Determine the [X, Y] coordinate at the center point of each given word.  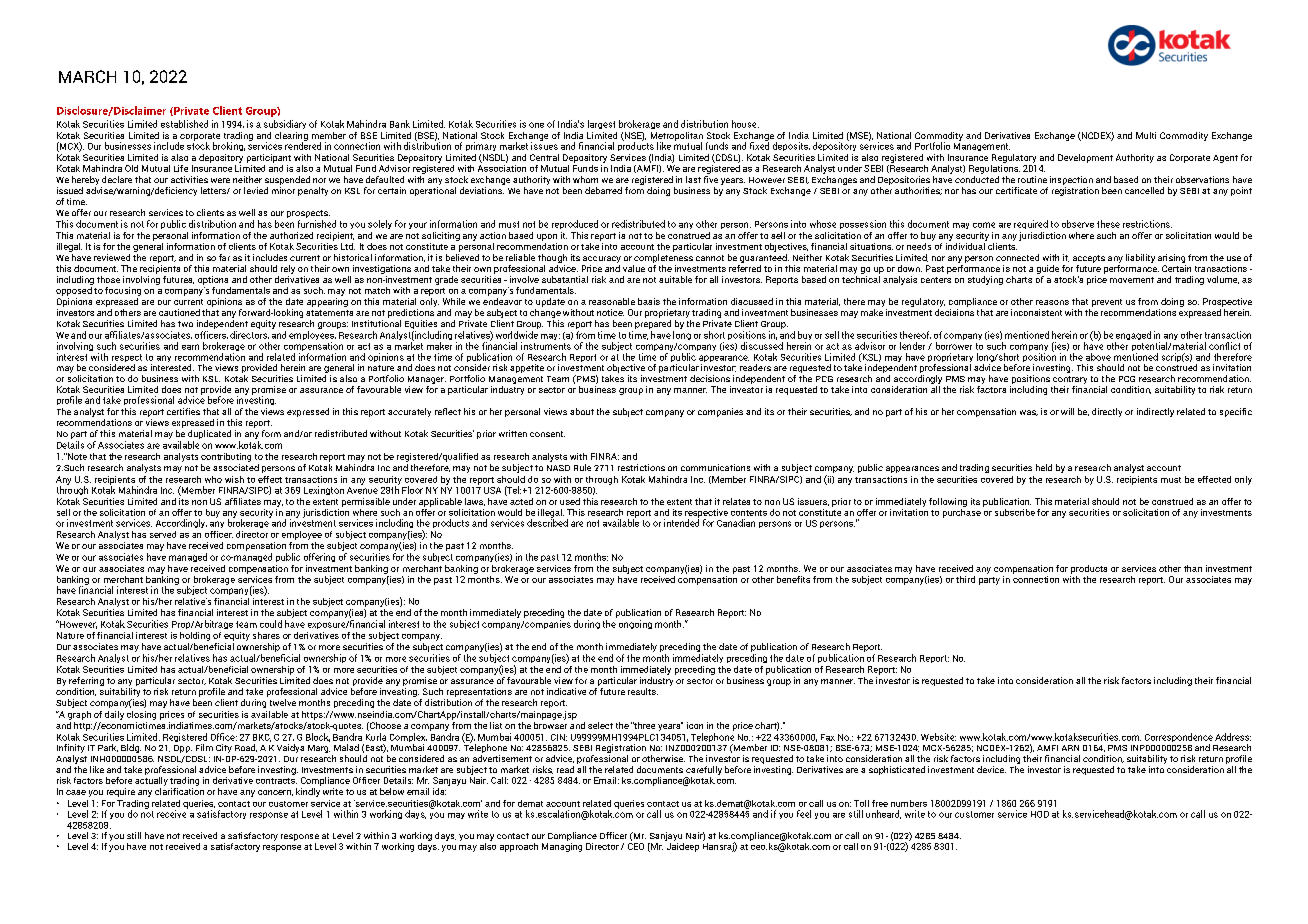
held [1044, 467]
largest [601, 124]
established [184, 124]
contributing [226, 457]
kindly [308, 792]
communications [715, 467]
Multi [1146, 135]
